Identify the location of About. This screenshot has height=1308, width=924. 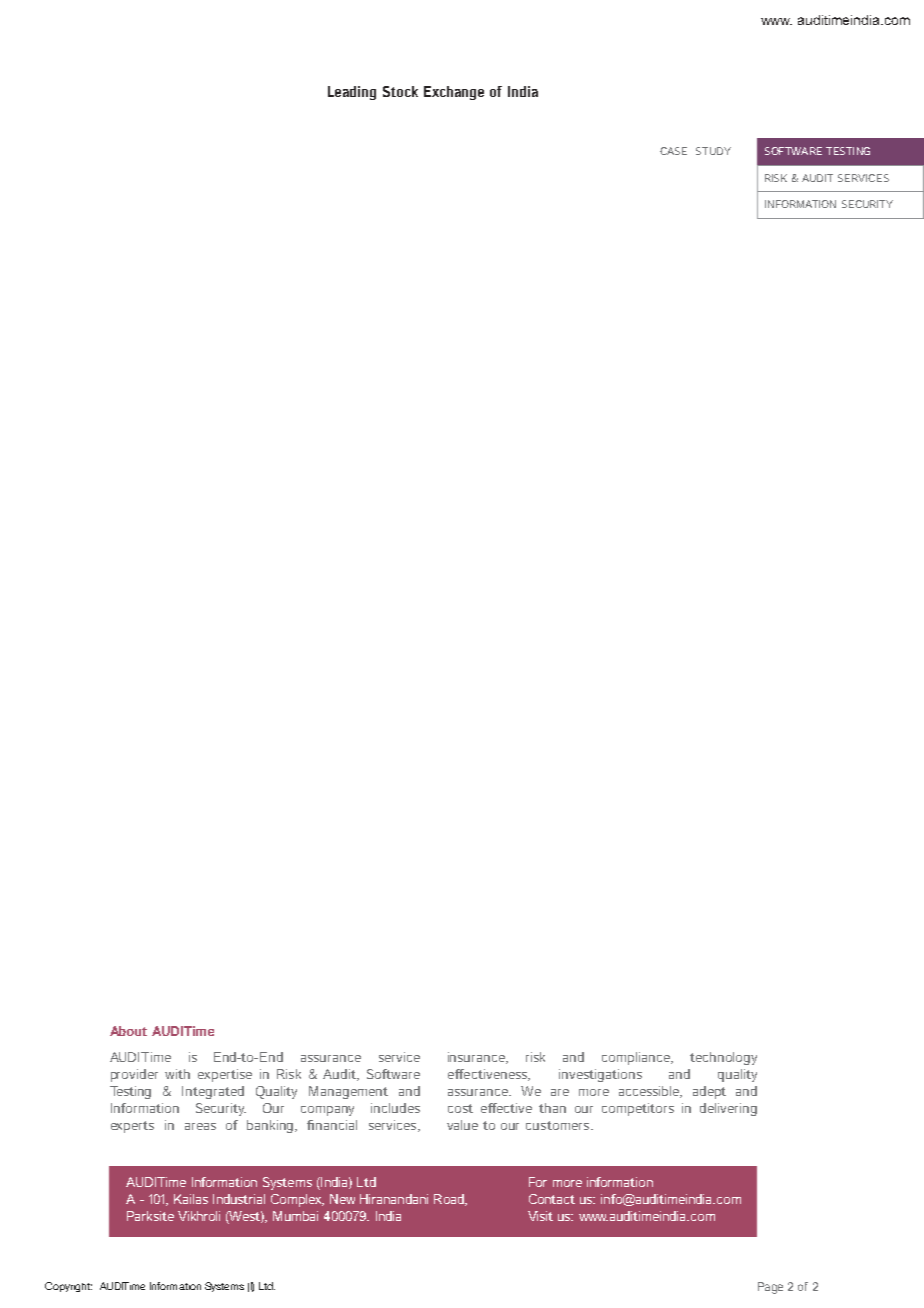
(128, 1031).
